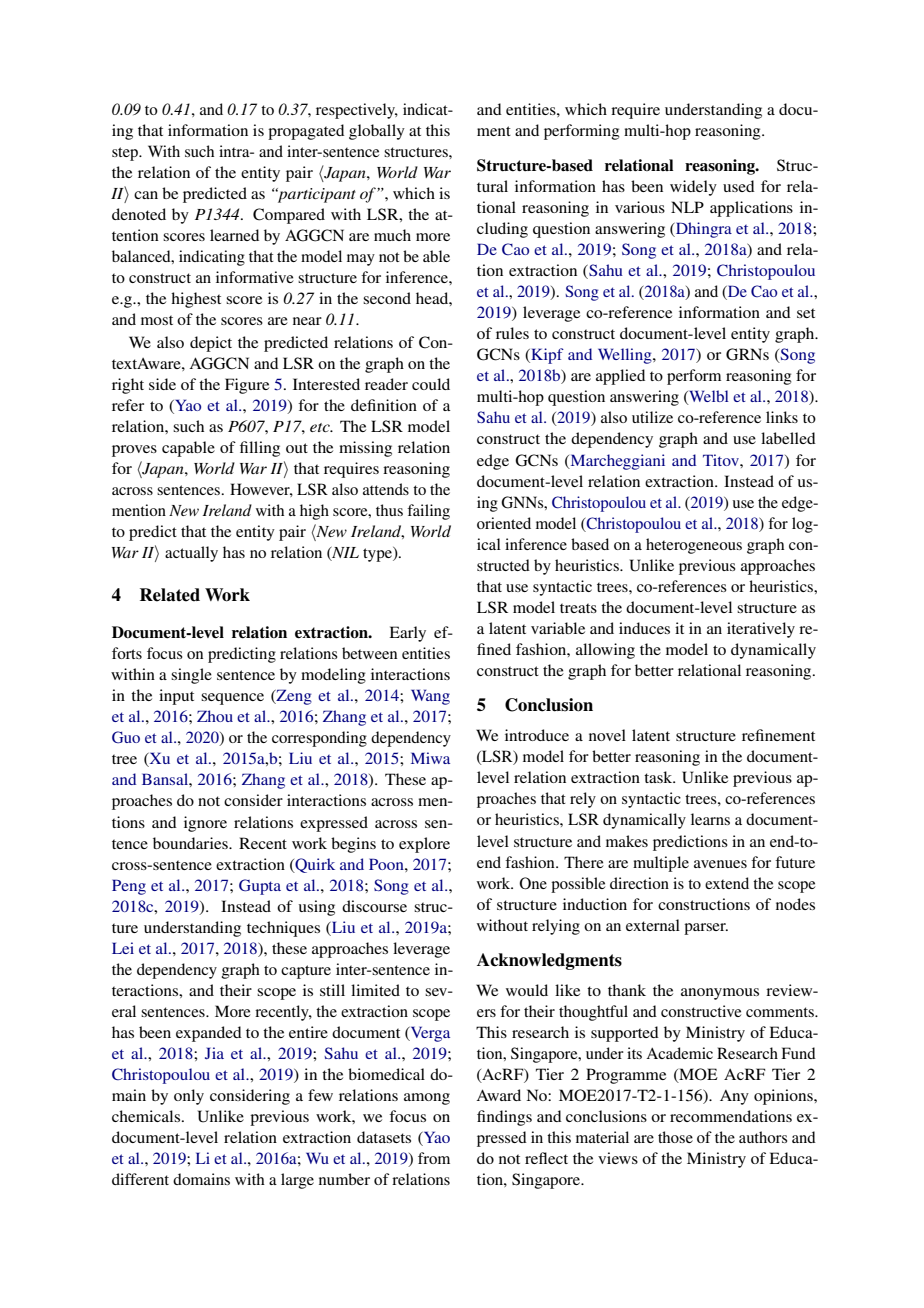 The image size is (924, 1308). Describe the element at coordinates (377, 132) in the page. I see `globally` at that location.
